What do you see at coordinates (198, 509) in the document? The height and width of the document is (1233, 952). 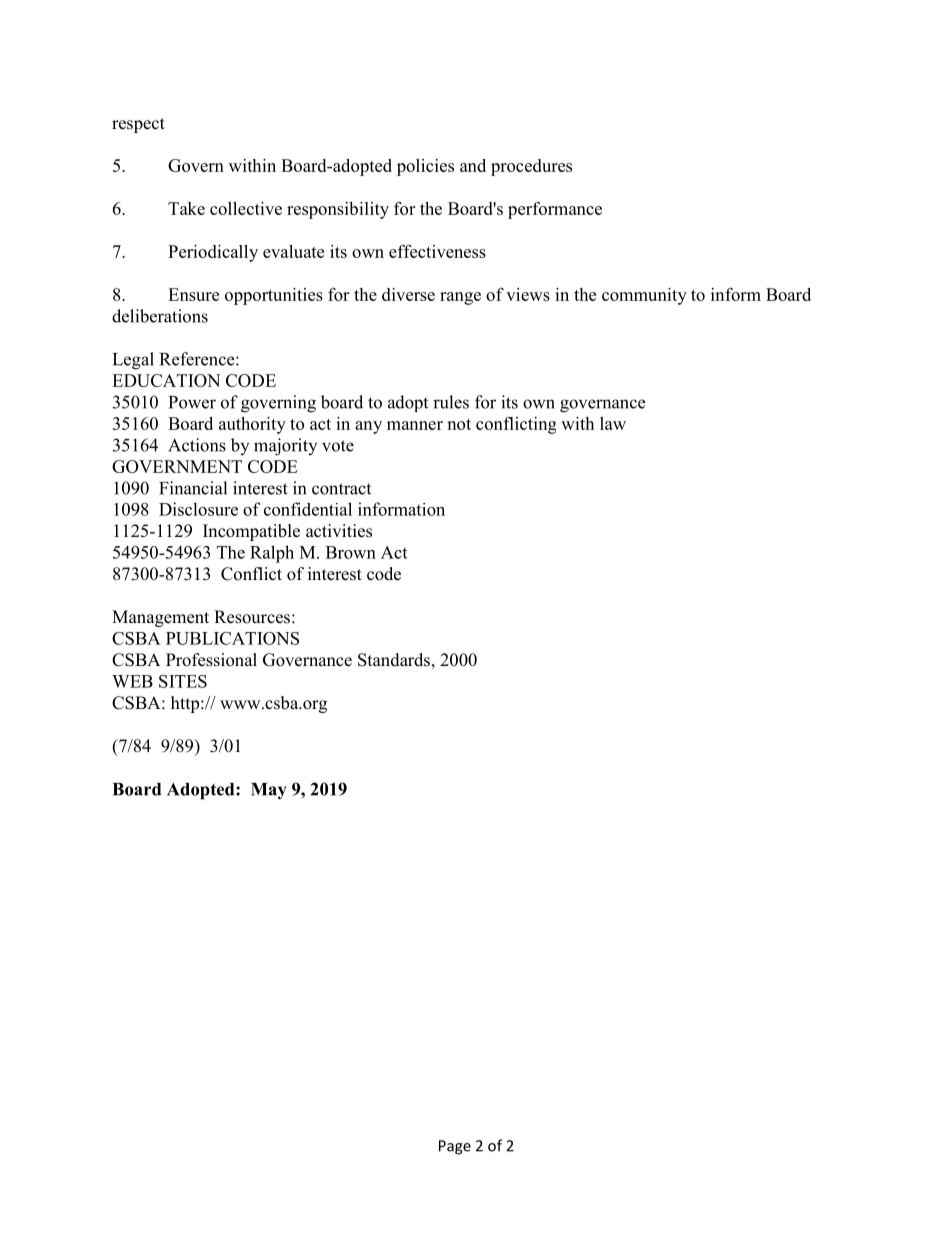 I see `Disclosure` at bounding box center [198, 509].
